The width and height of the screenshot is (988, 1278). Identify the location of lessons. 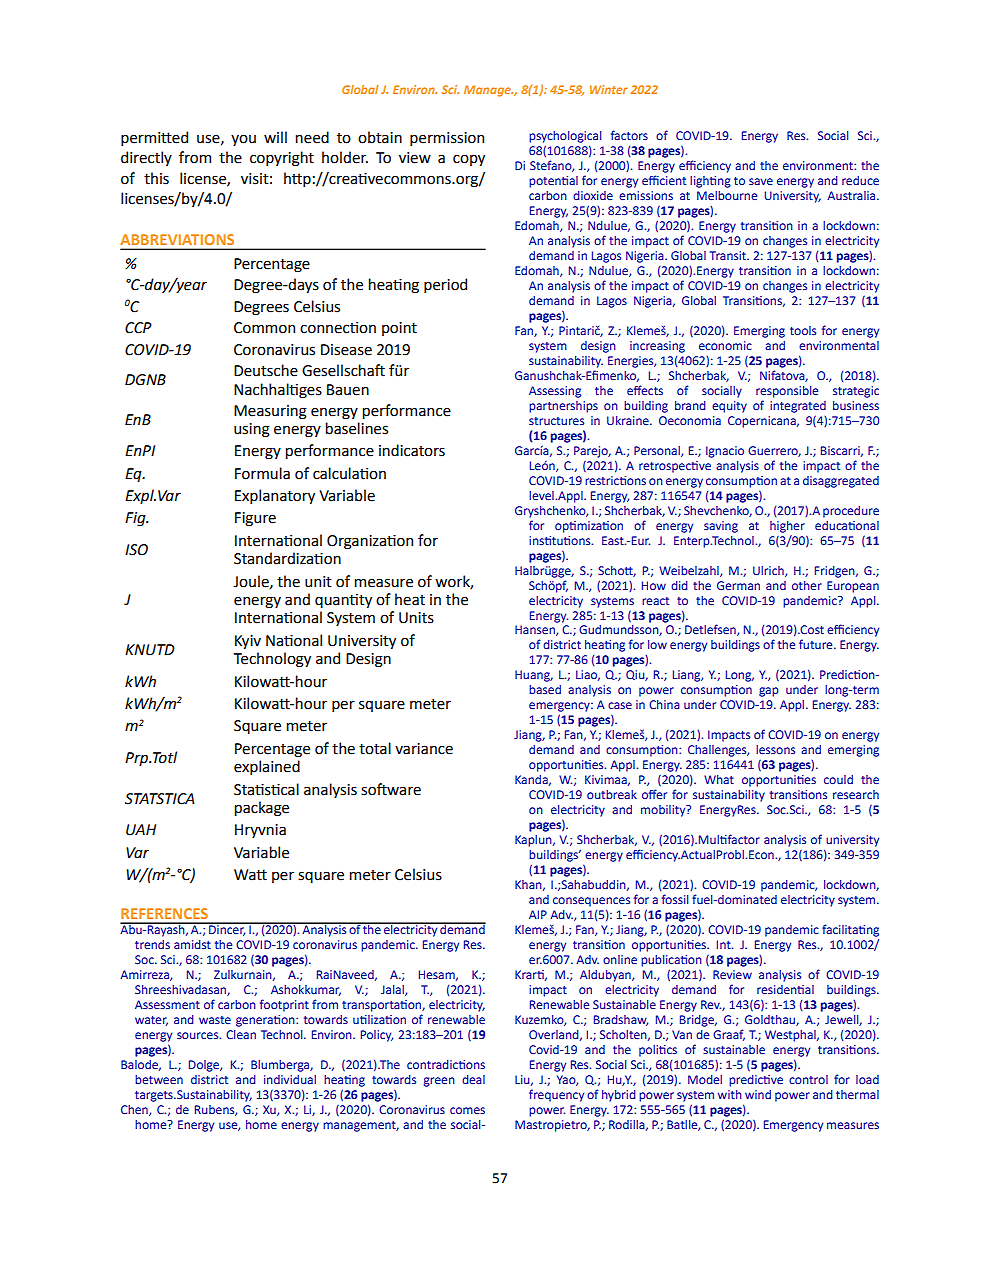
(775, 749).
